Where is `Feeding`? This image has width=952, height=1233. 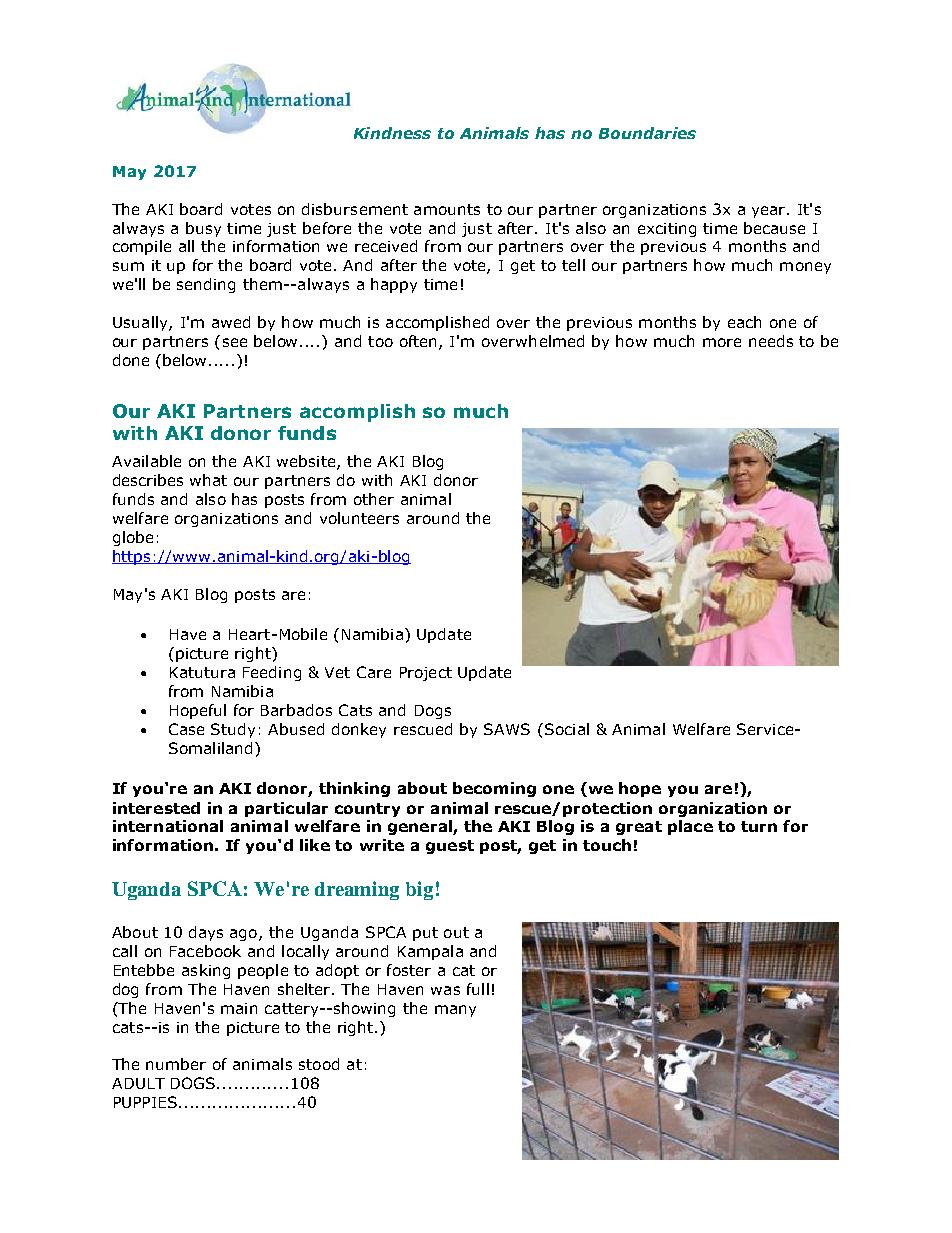 Feeding is located at coordinates (272, 673).
